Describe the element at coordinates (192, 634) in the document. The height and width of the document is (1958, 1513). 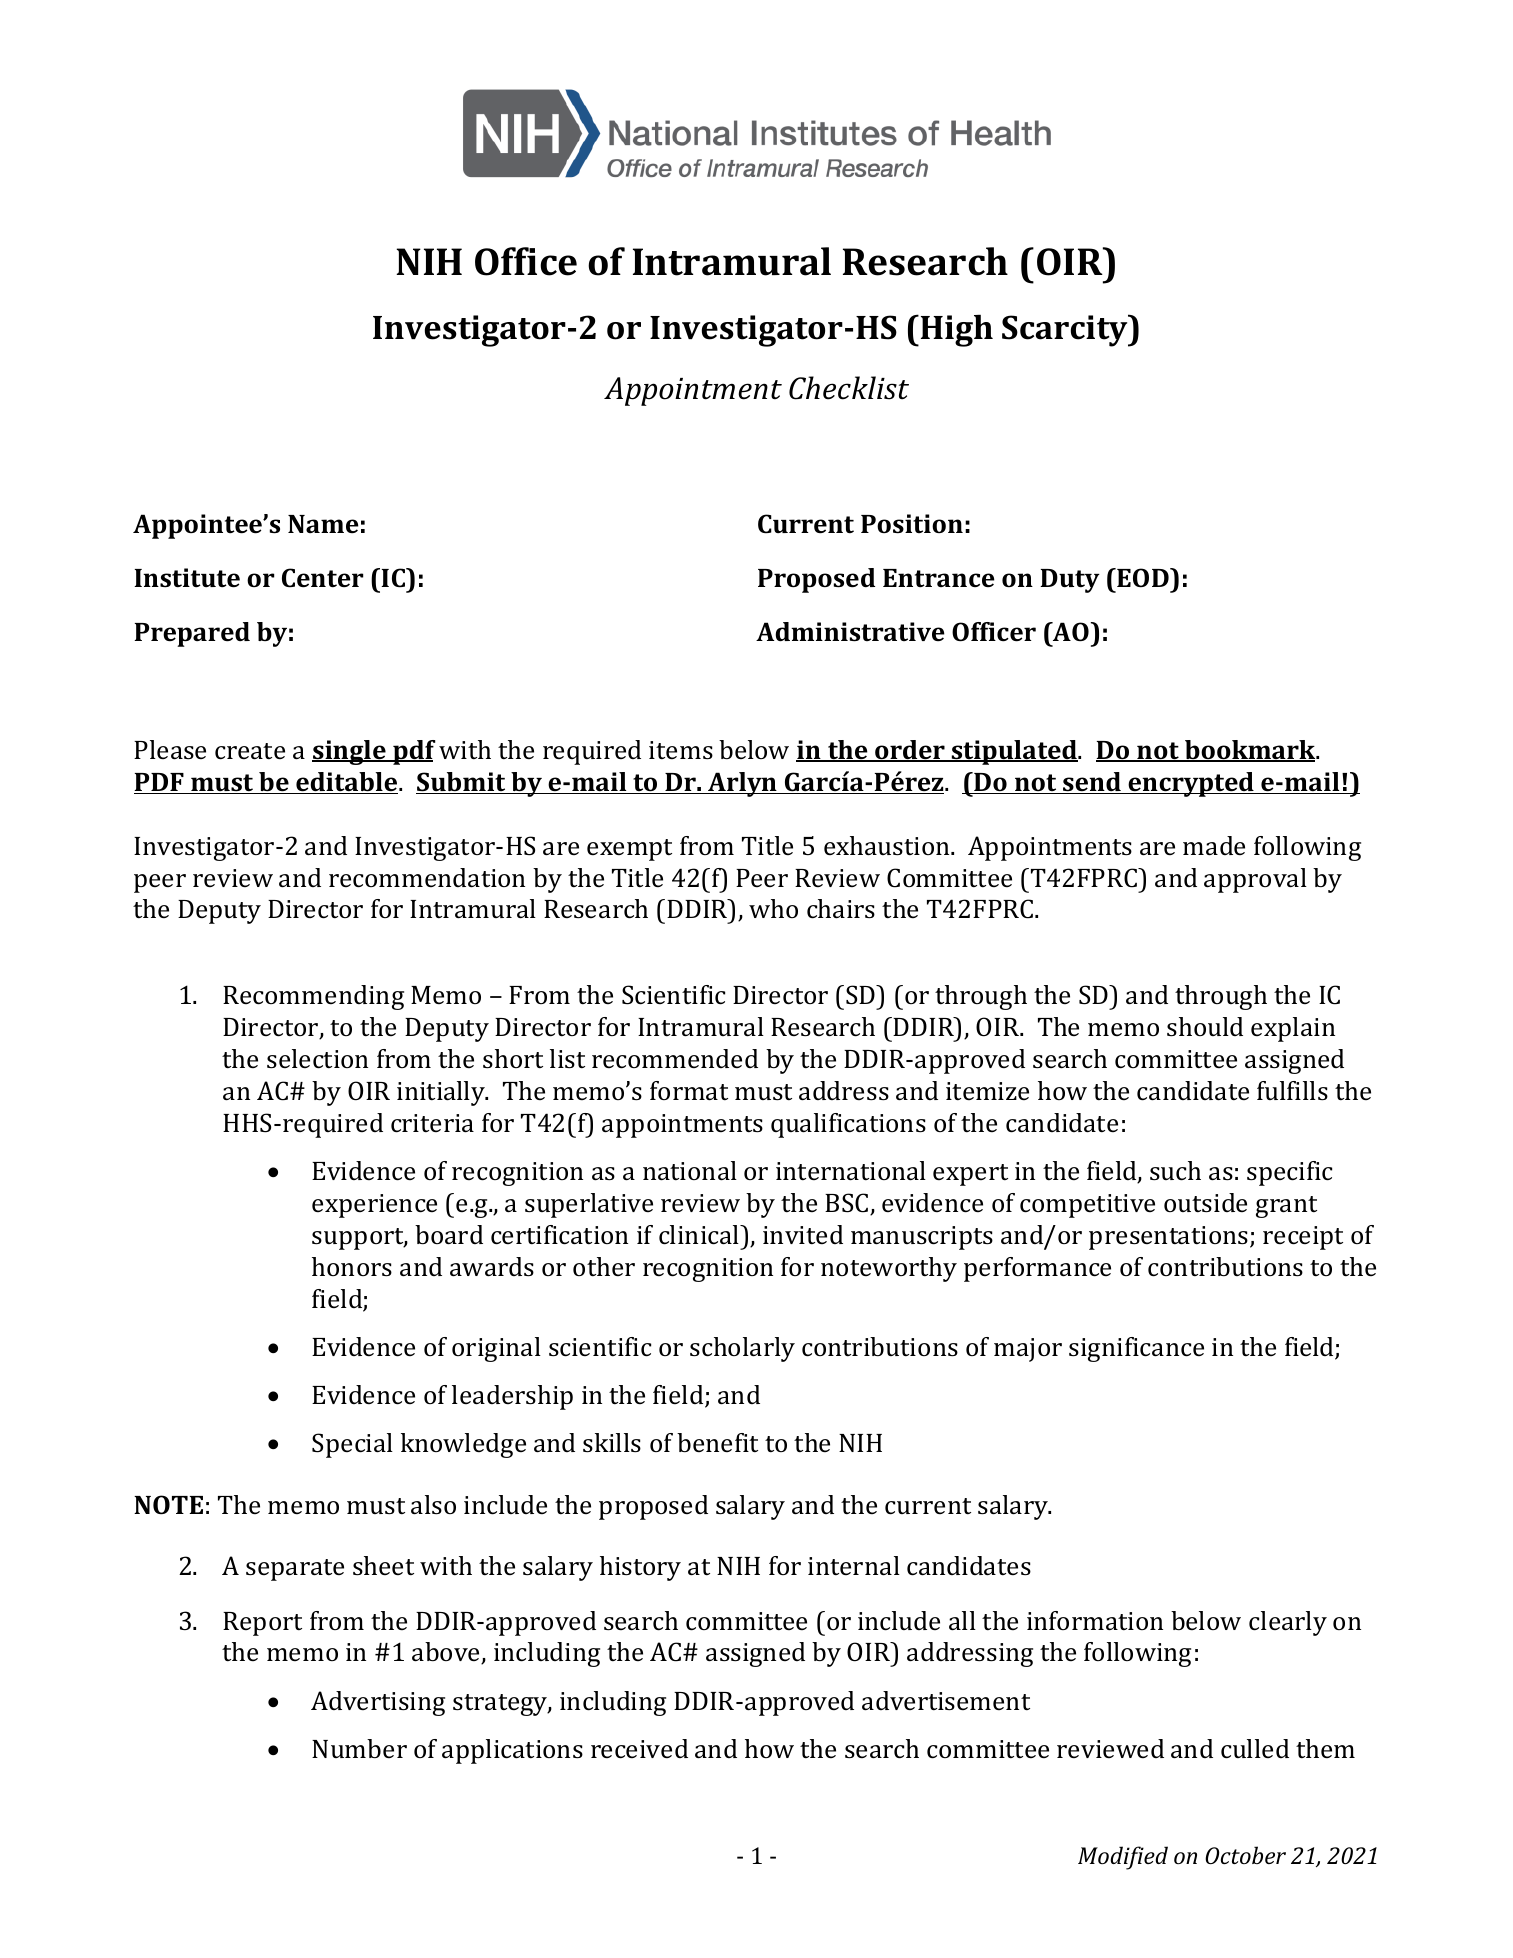
I see `Prepared` at that location.
